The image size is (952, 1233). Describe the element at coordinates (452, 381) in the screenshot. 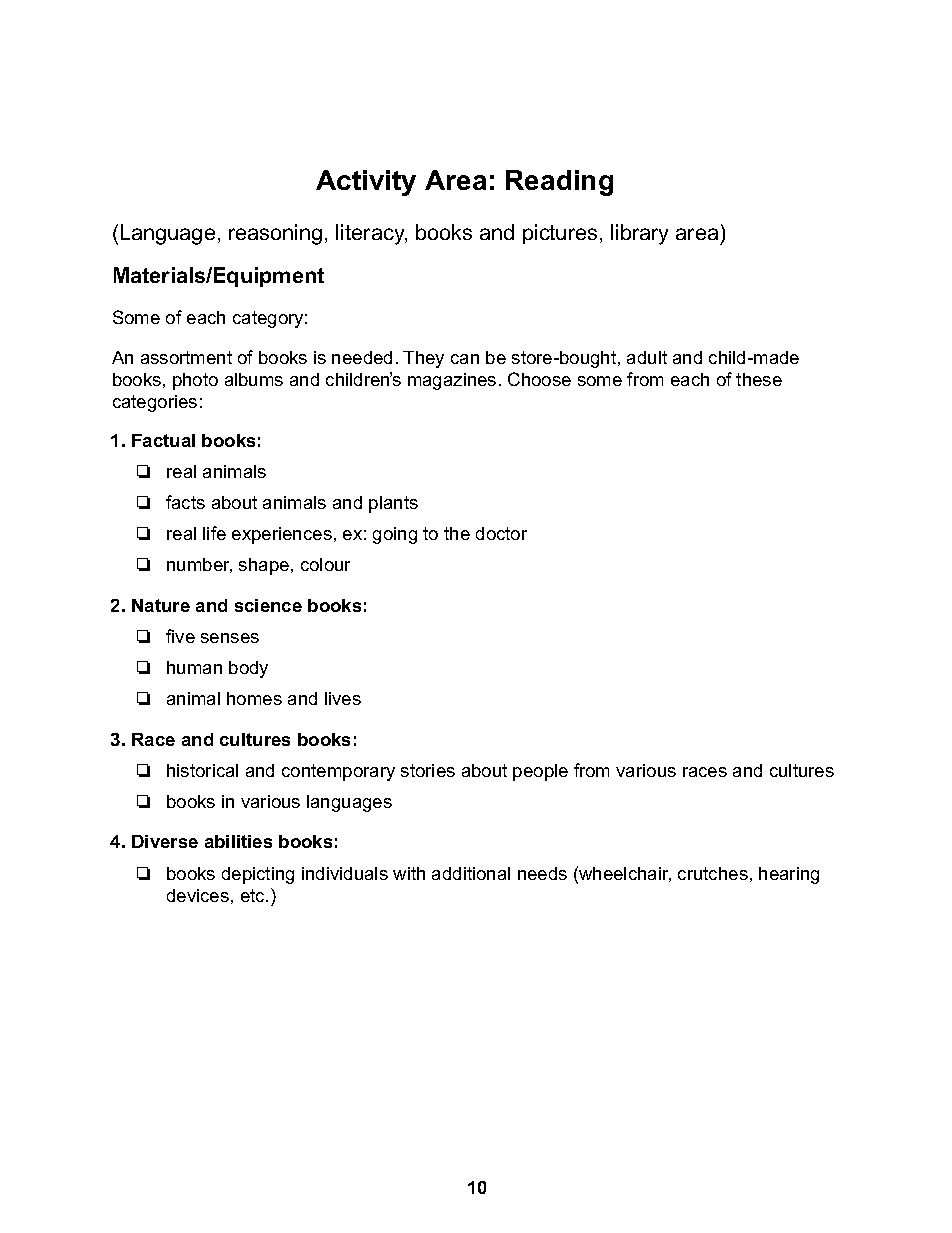

I see `magazines` at that location.
